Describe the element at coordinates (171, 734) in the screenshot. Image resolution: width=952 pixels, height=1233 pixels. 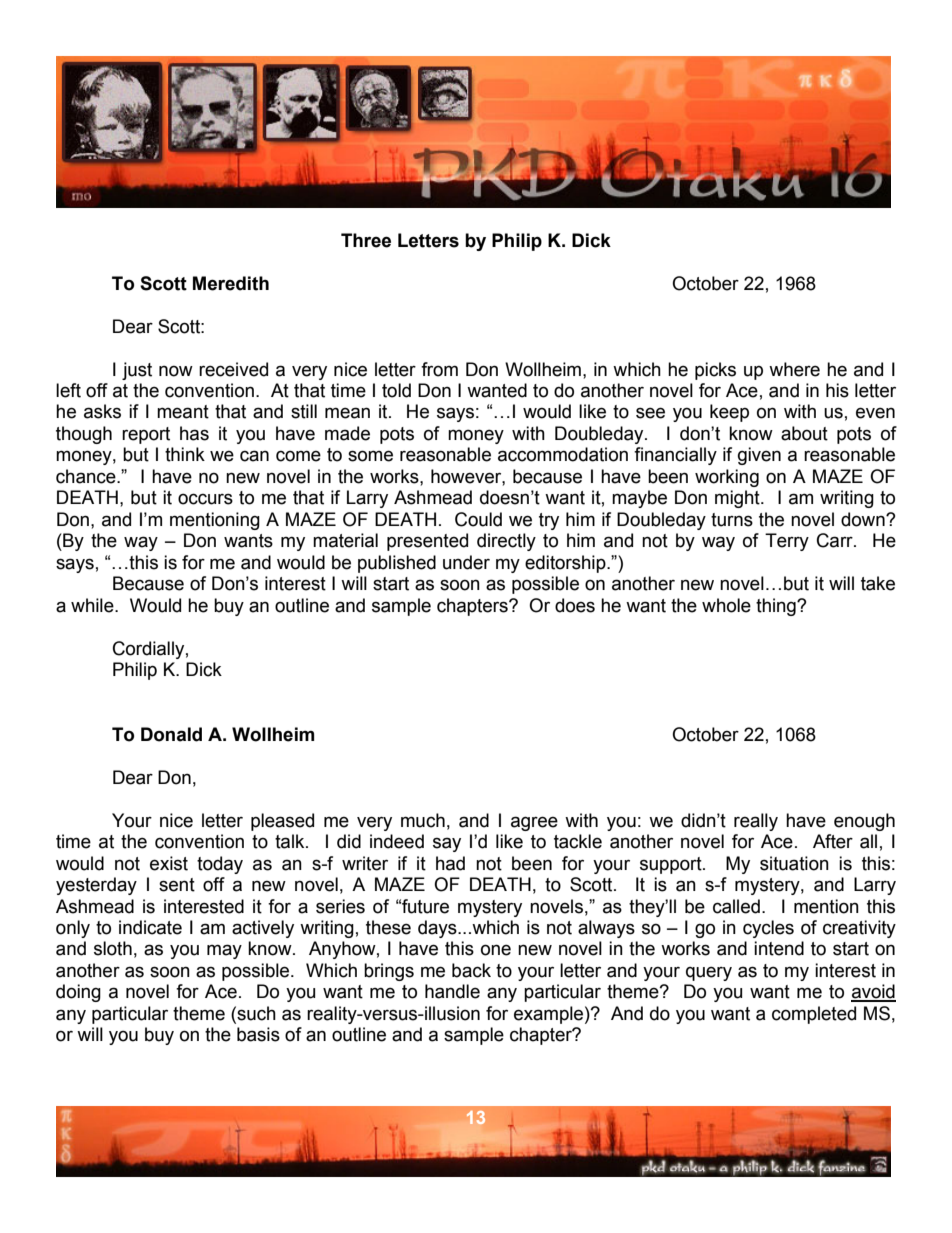
I see `Donald` at that location.
